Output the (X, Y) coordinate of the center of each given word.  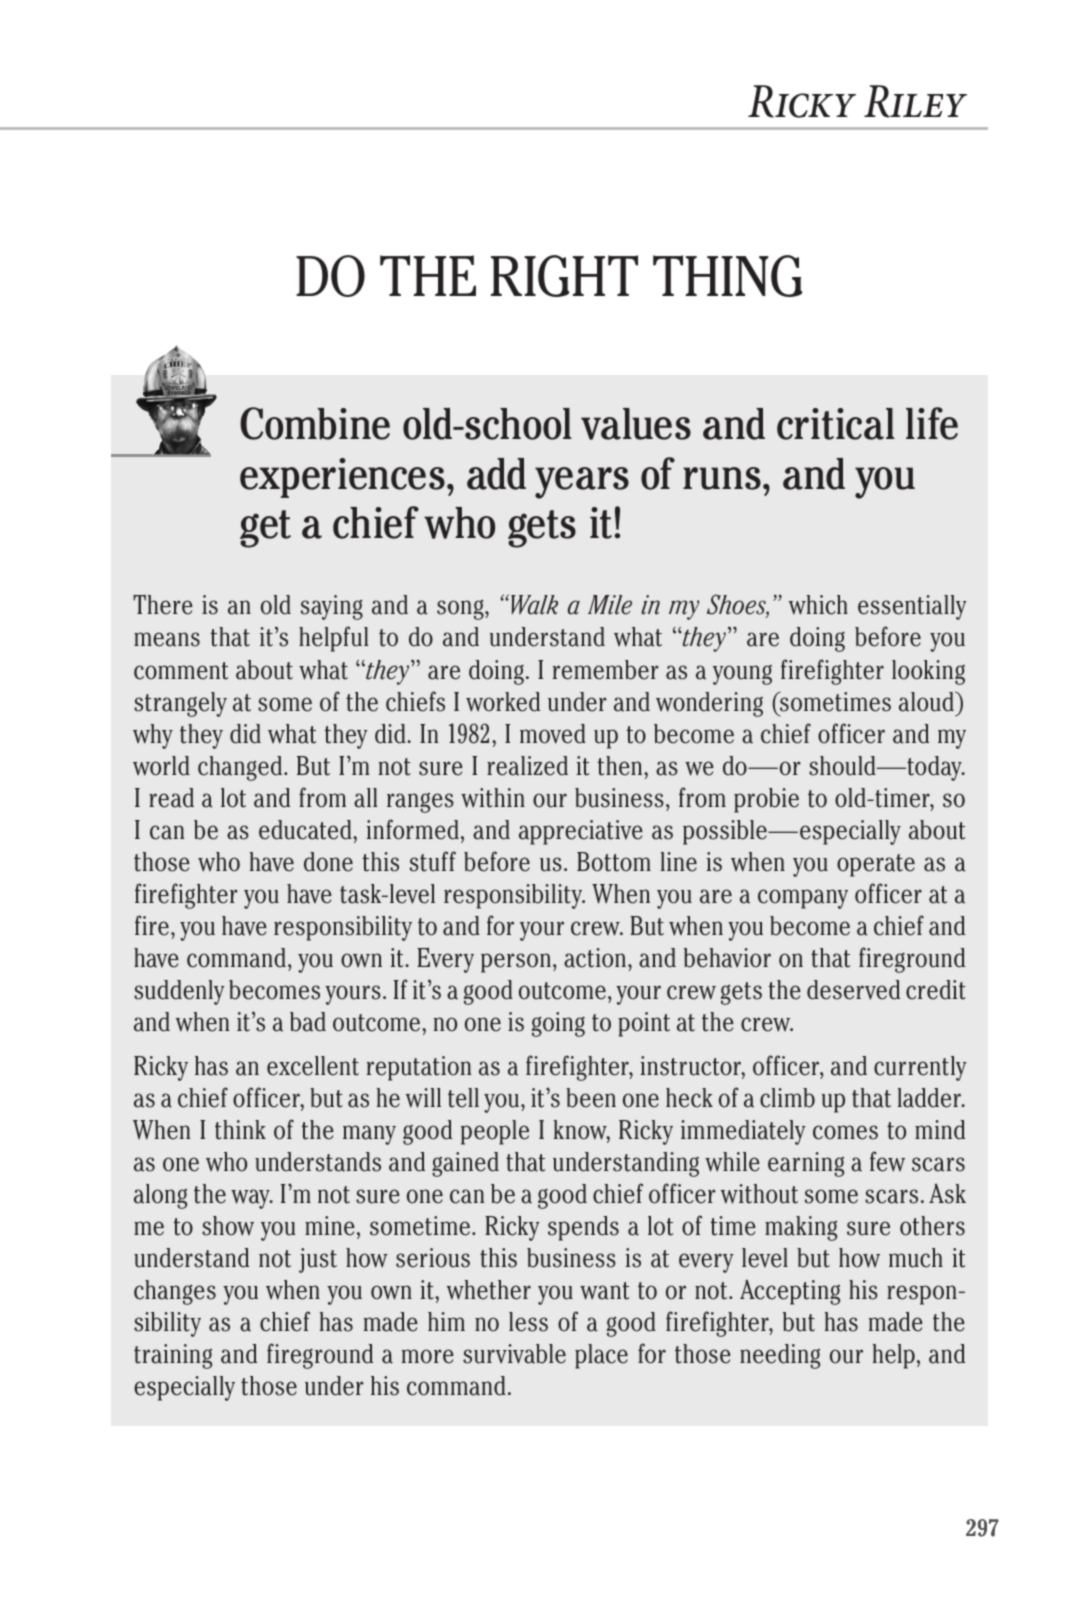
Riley (915, 101)
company (803, 899)
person (516, 963)
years (582, 483)
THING (727, 276)
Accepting (790, 1292)
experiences (342, 478)
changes (175, 1292)
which (818, 605)
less (528, 1322)
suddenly (179, 992)
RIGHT (564, 276)
